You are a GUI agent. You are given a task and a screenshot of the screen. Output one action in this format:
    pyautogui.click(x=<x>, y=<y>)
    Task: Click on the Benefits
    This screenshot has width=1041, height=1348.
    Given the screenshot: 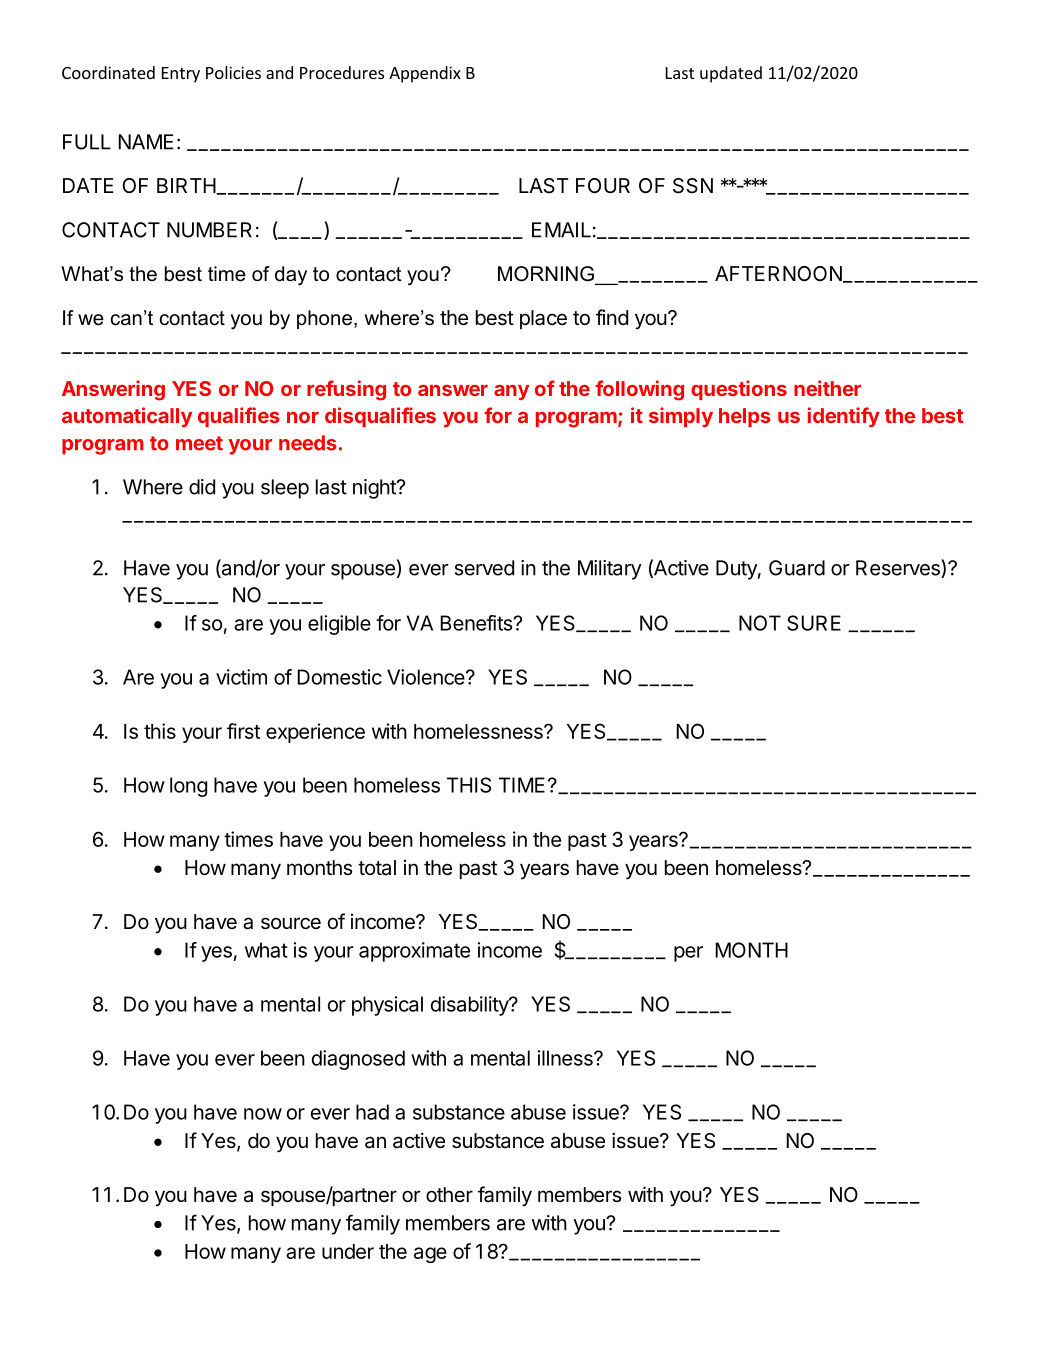 What is the action you would take?
    pyautogui.click(x=477, y=623)
